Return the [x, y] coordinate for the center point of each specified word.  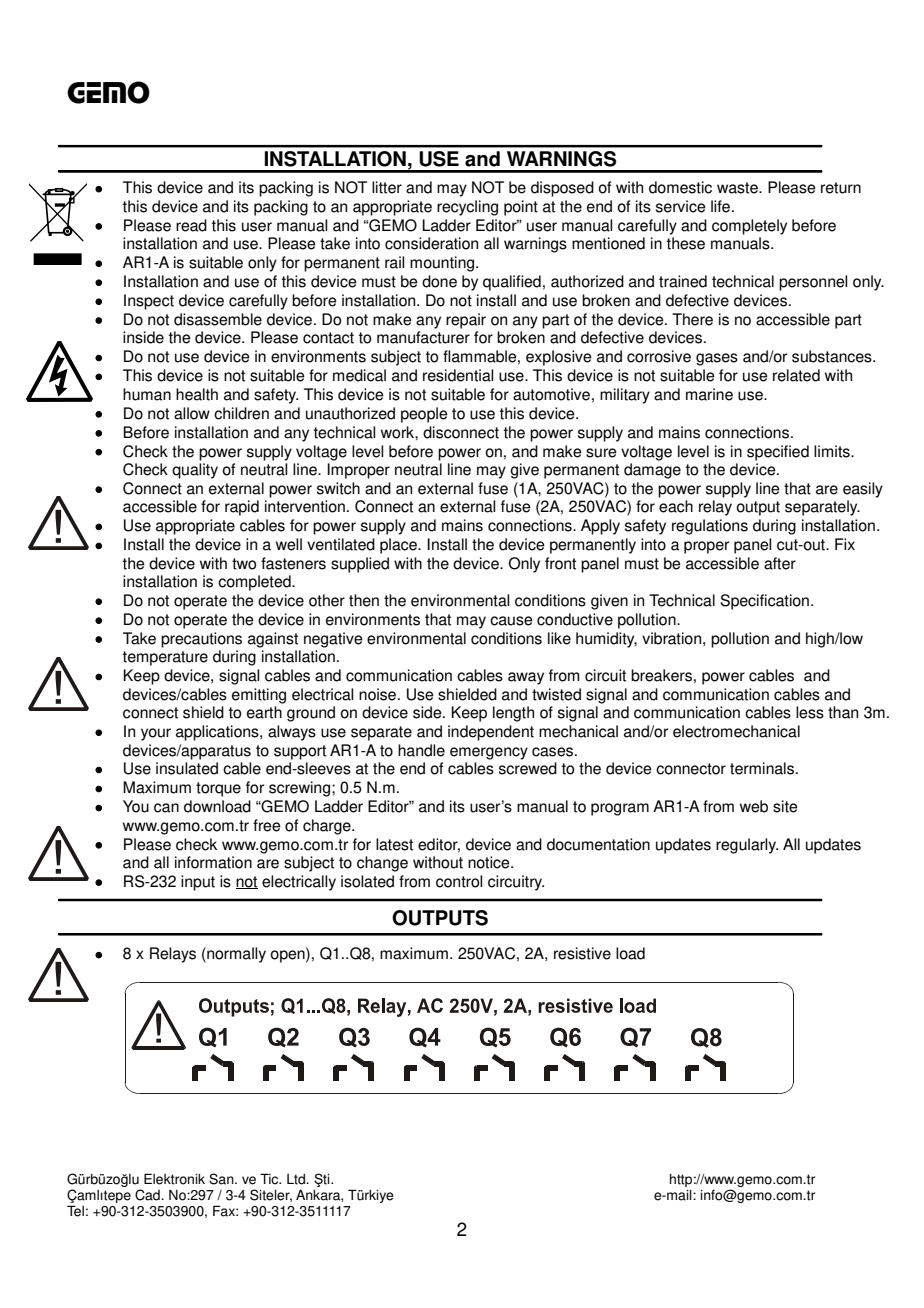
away [526, 678]
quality [195, 471]
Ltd [297, 1179]
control [459, 881]
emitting [259, 696]
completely [749, 227]
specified [778, 453]
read [191, 225]
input [198, 883]
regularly [747, 846]
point [521, 208]
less [810, 712]
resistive [582, 953]
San [222, 1179]
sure [601, 453]
